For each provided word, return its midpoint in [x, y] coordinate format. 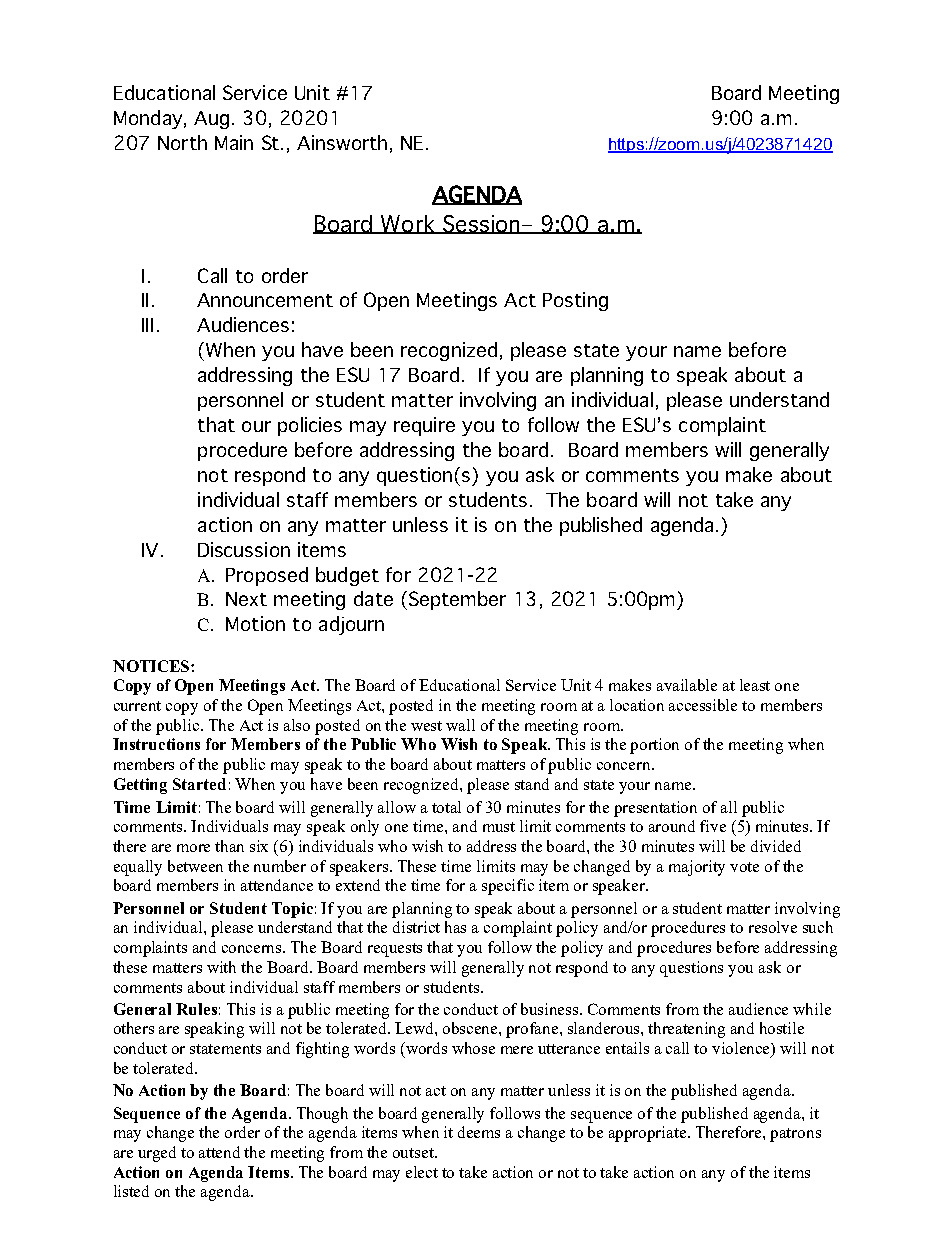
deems [479, 1132]
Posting [575, 301]
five [713, 826]
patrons [795, 1135]
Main [234, 142]
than [229, 846]
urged [157, 1154]
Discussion [244, 549]
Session [481, 224]
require [424, 426]
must [499, 827]
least [755, 685]
